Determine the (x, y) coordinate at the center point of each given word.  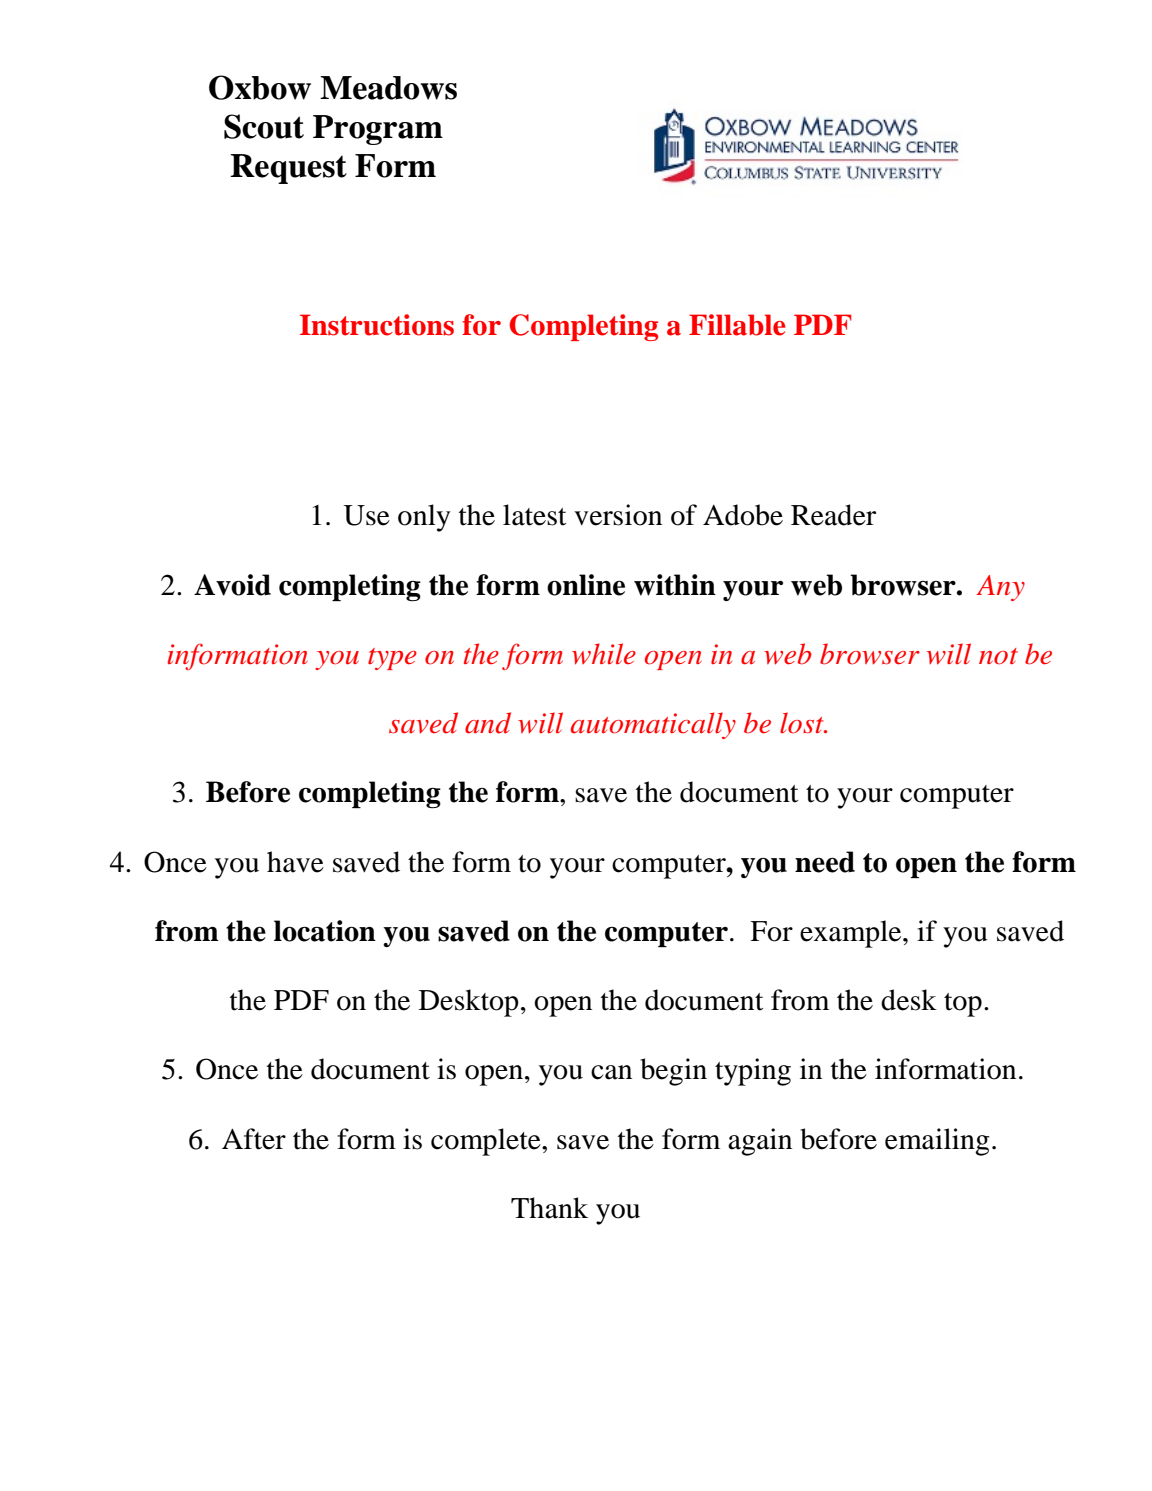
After (254, 1139)
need (825, 862)
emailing (937, 1142)
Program (378, 130)
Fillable (737, 325)
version (618, 515)
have (295, 862)
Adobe (743, 515)
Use (366, 515)
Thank (549, 1208)
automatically (653, 725)
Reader (833, 515)
